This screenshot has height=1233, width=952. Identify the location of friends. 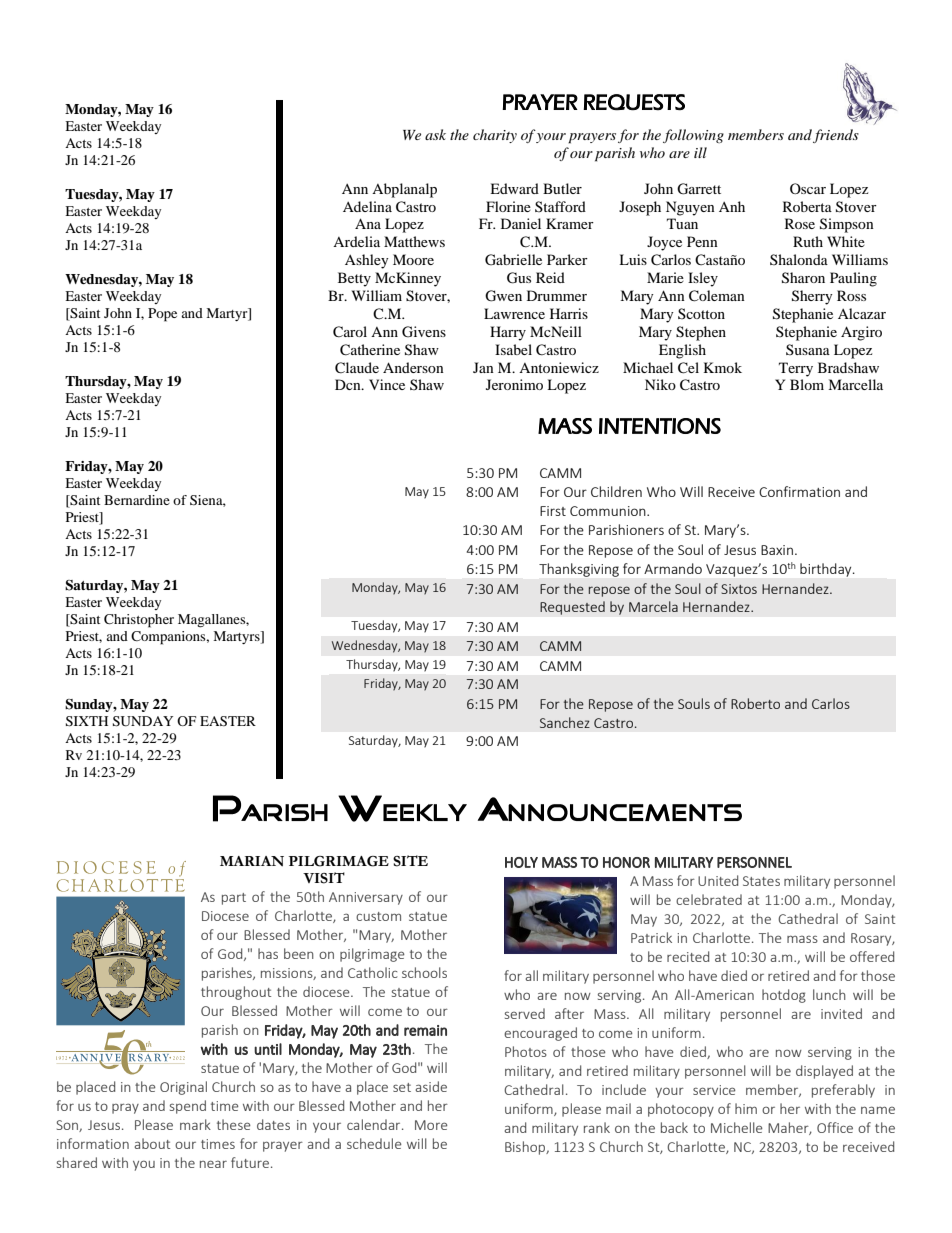
(836, 136).
